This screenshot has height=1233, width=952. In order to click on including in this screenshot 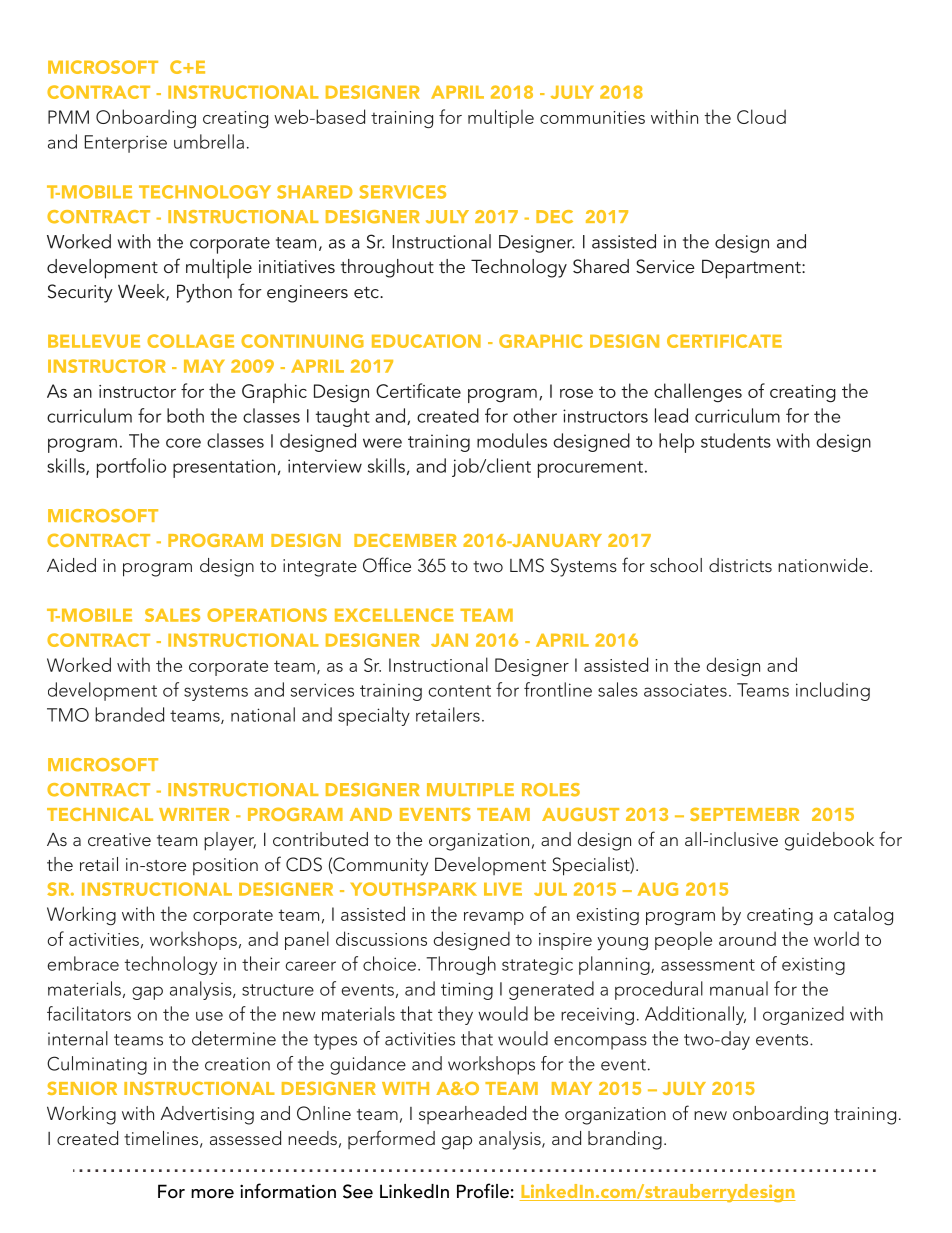, I will do `click(833, 691)`.
